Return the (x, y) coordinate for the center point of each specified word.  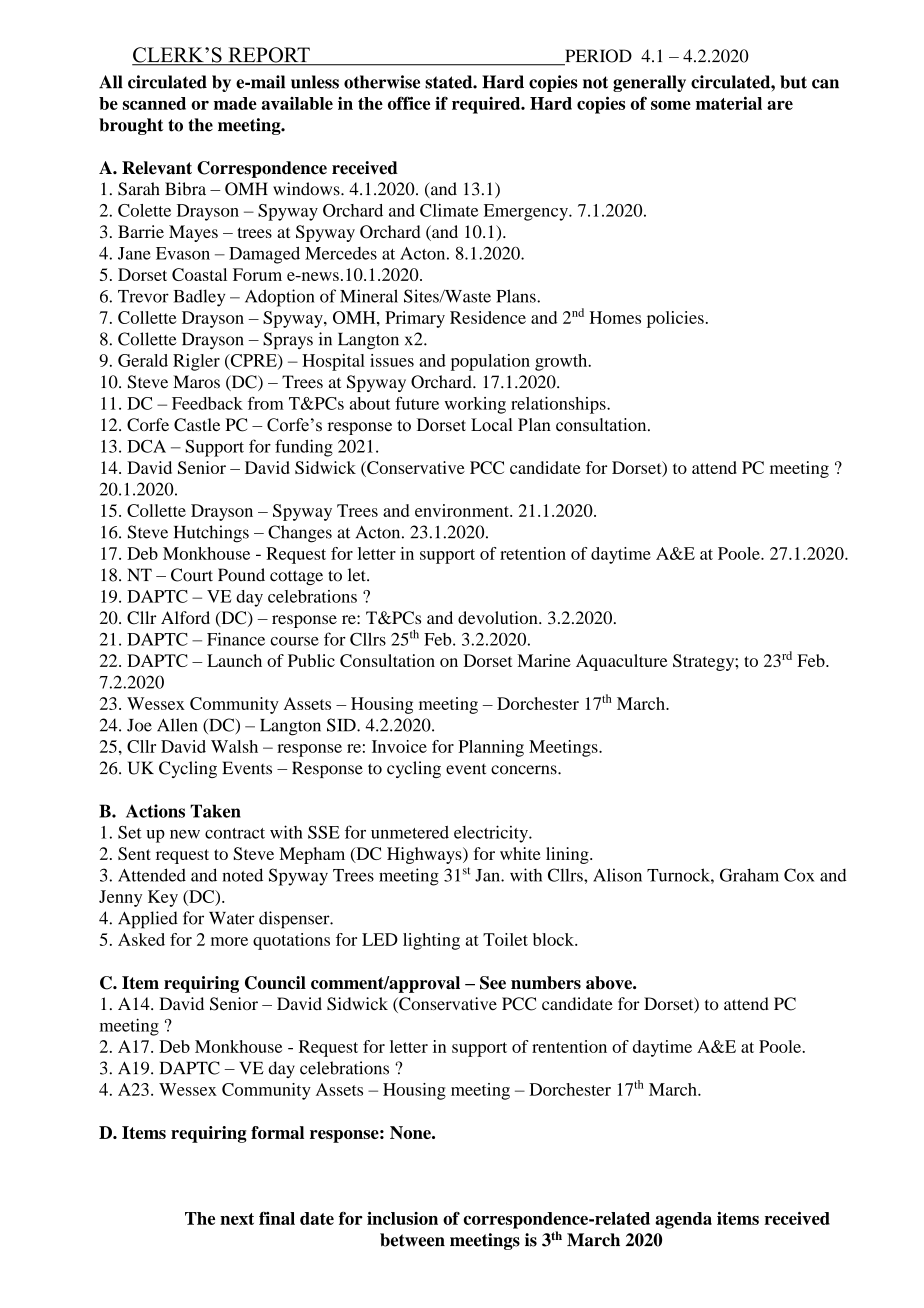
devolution (499, 617)
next (237, 1219)
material (729, 103)
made (235, 103)
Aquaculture (621, 662)
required (487, 105)
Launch (234, 660)
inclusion (402, 1218)
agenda (683, 1220)
